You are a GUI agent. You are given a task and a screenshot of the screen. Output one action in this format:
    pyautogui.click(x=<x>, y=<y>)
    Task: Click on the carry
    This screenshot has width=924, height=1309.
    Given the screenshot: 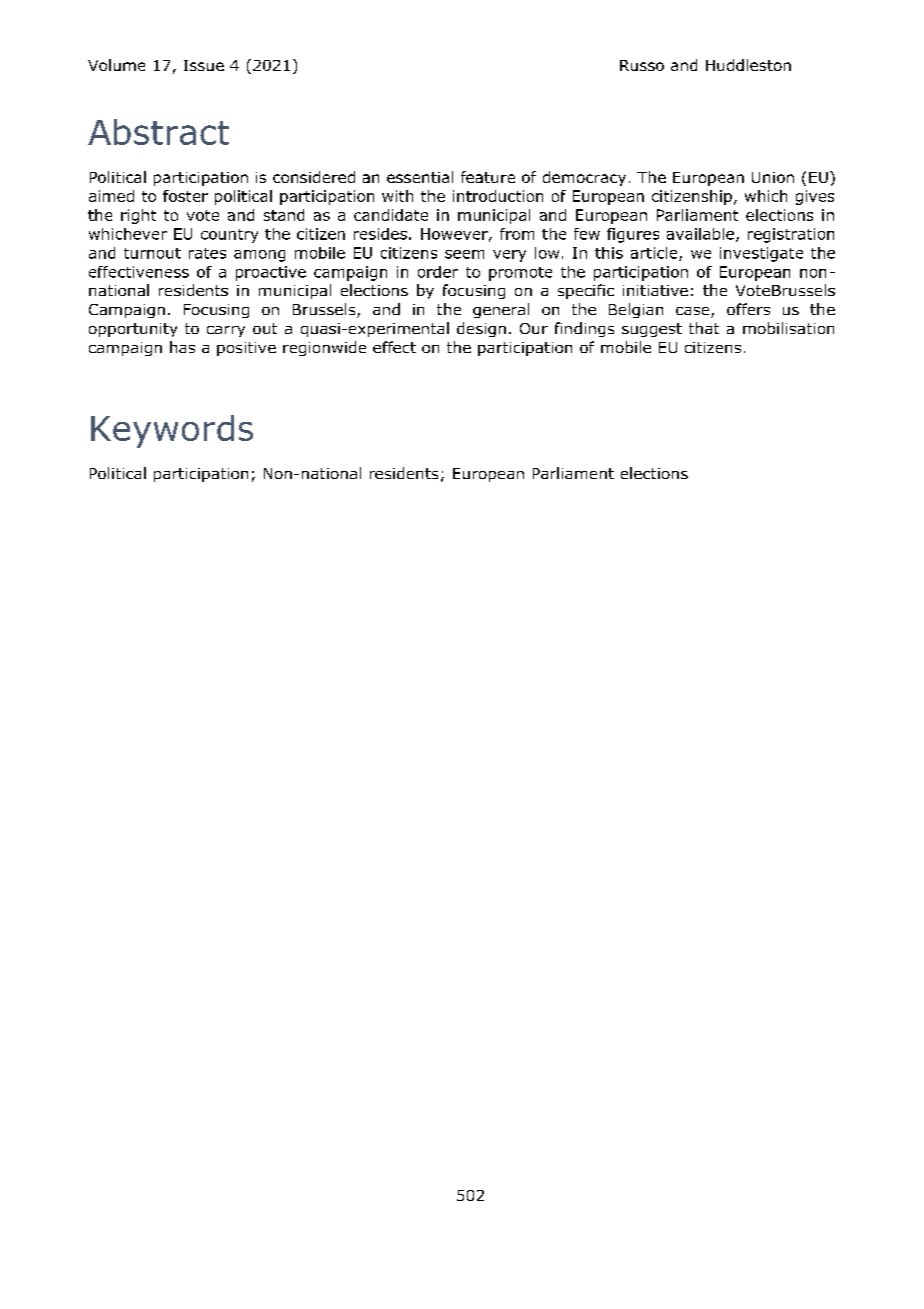 What is the action you would take?
    pyautogui.click(x=226, y=331)
